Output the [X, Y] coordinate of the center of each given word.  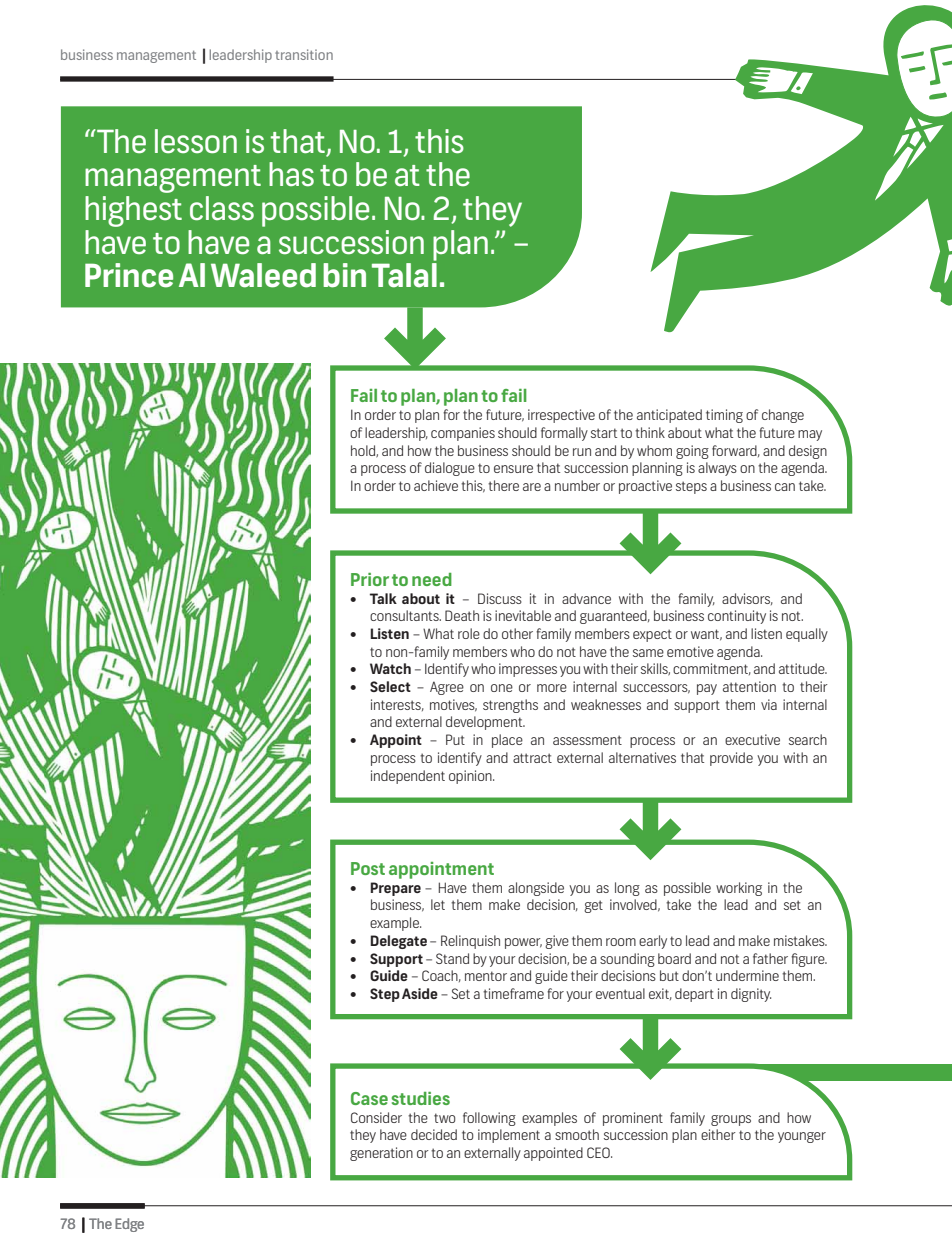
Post [368, 868]
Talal [404, 275]
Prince [129, 275]
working [739, 889]
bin [344, 275]
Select [390, 686]
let [438, 904]
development [485, 723]
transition [304, 54]
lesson [196, 141]
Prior [370, 579]
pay [707, 689]
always [717, 469]
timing [724, 416]
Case [369, 1098]
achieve [436, 485]
